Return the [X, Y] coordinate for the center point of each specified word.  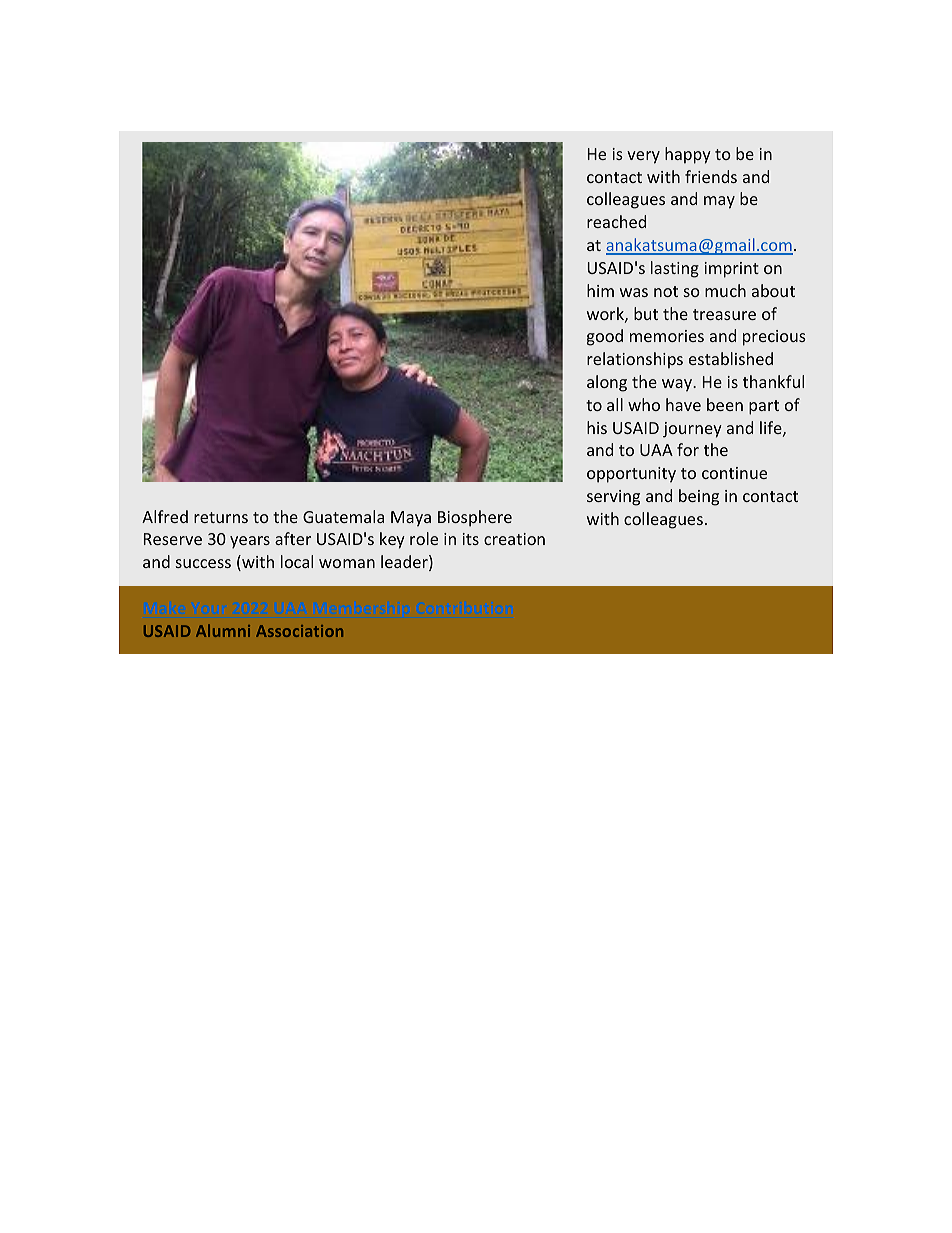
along [607, 383]
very [643, 157]
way [678, 385]
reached [616, 221]
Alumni [223, 630]
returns [221, 517]
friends [711, 176]
